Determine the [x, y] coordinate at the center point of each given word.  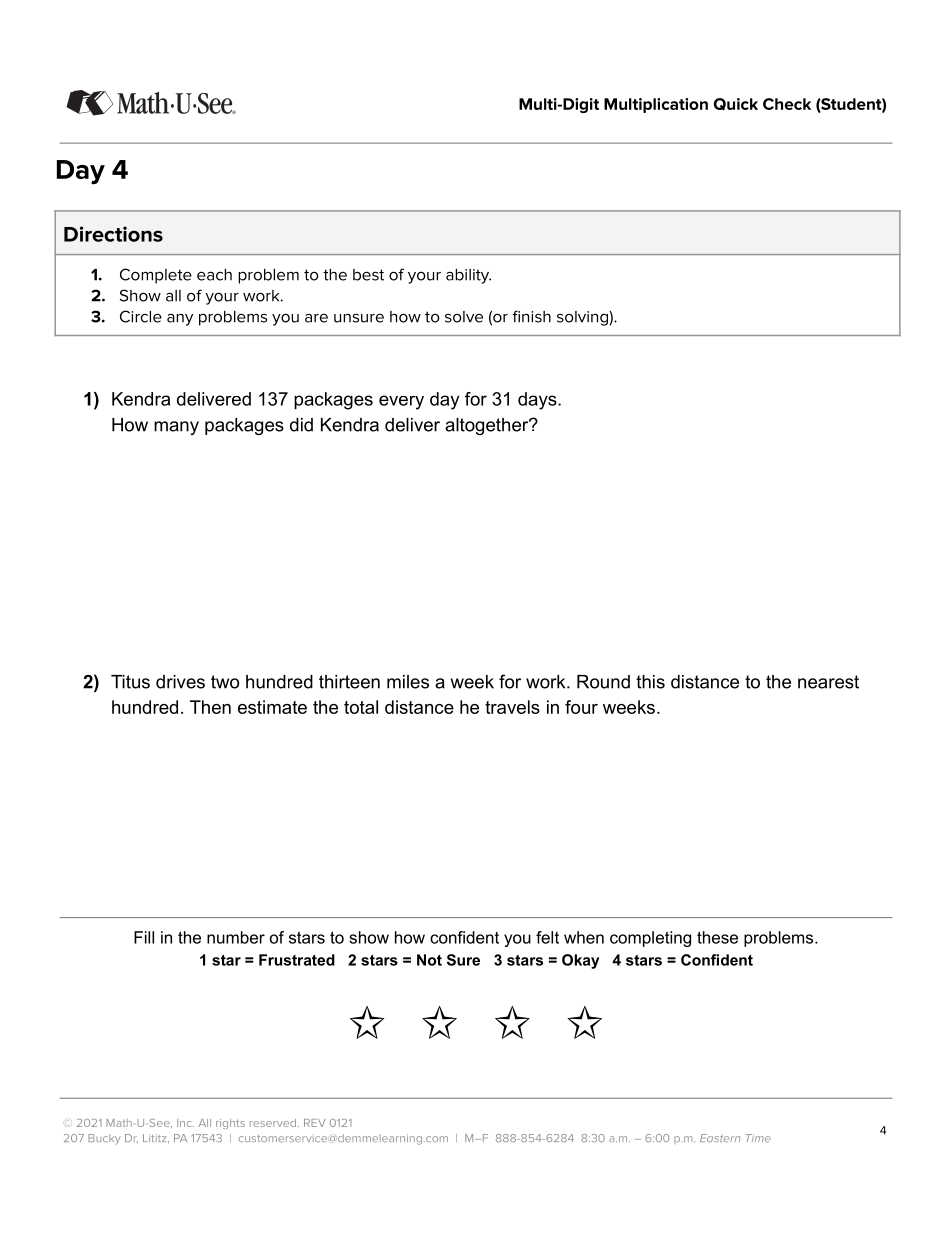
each [214, 275]
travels [512, 707]
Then [210, 707]
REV [315, 1123]
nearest [828, 682]
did [301, 425]
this [650, 682]
